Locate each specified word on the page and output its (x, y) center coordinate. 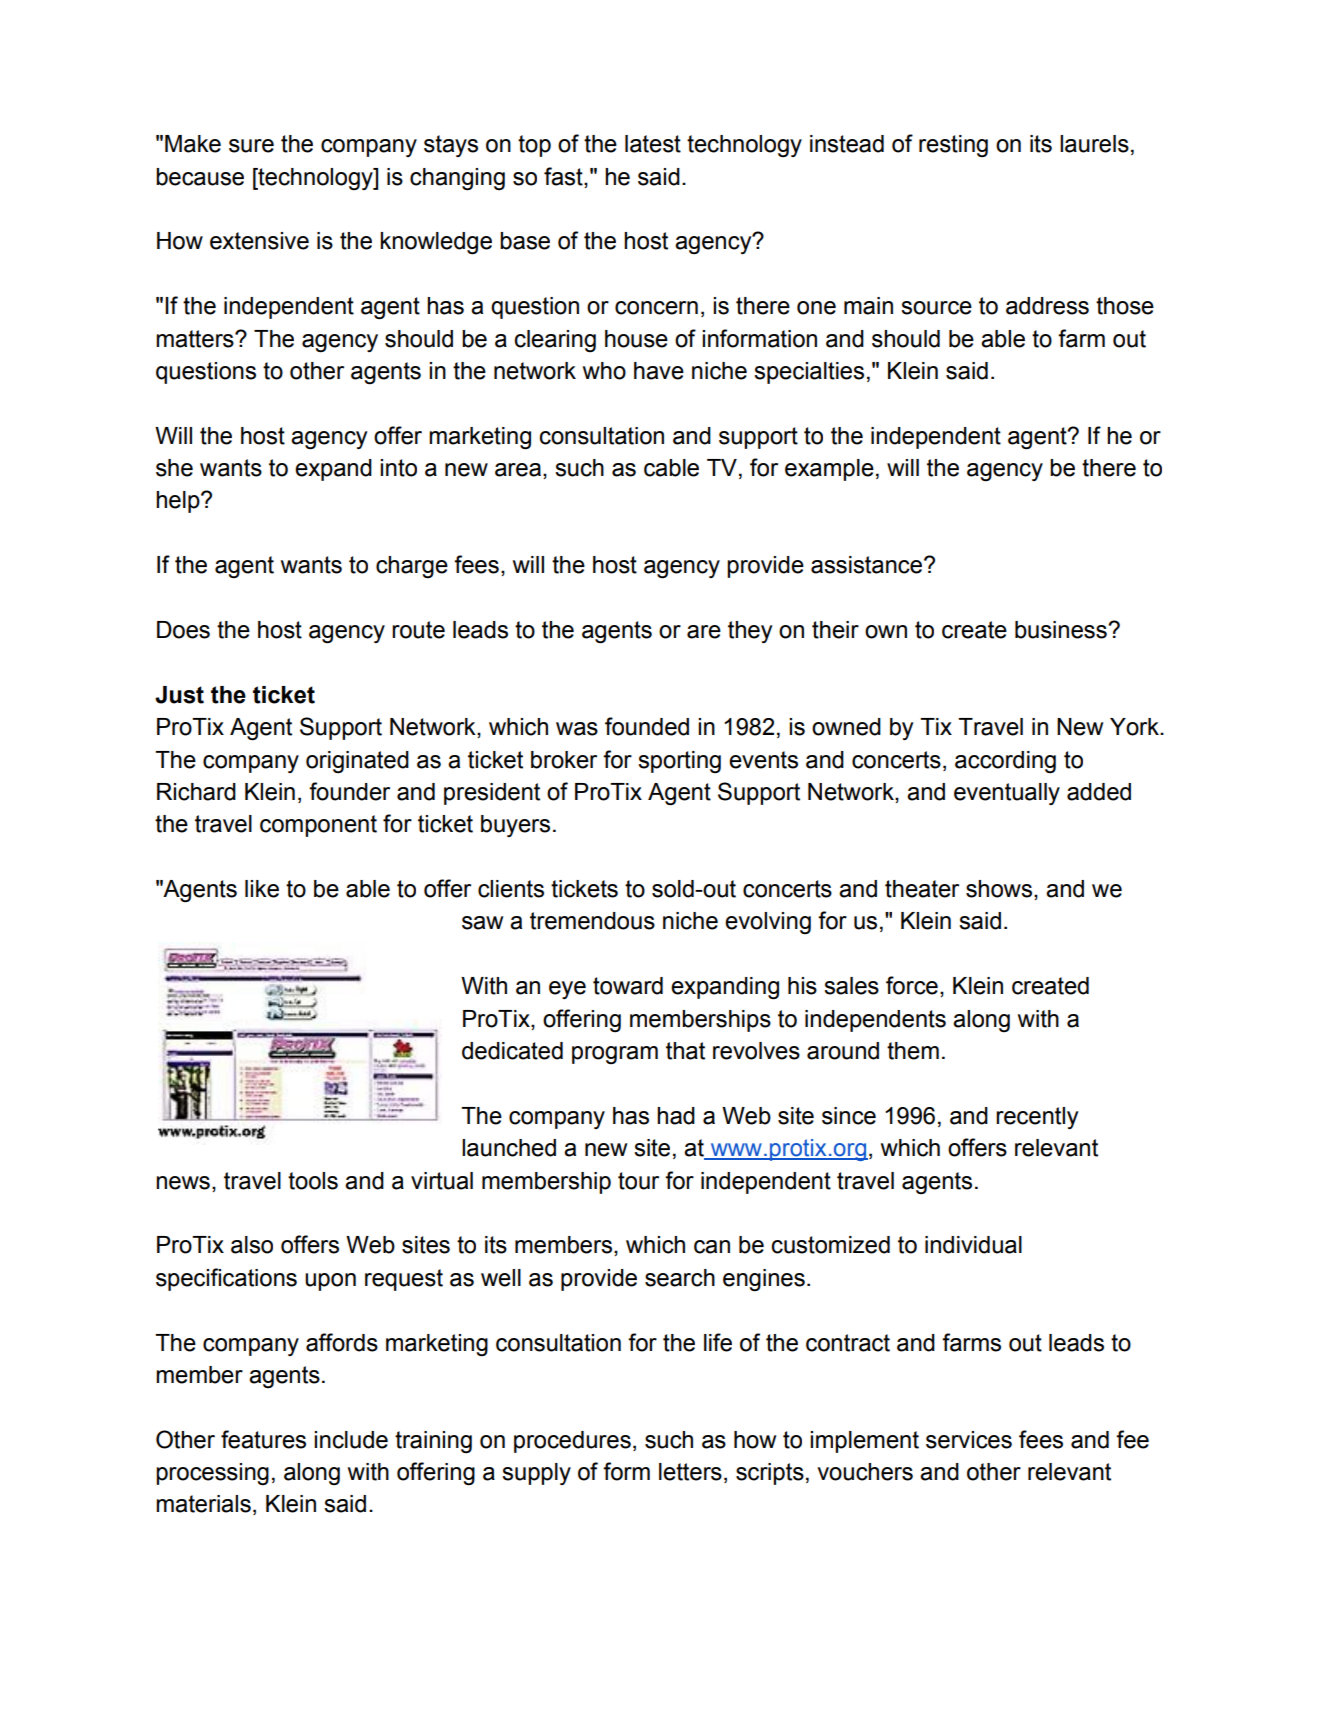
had (676, 1116)
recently (1037, 1118)
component (318, 826)
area (518, 470)
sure (251, 146)
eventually (1007, 794)
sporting (679, 762)
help (179, 502)
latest (653, 144)
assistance (868, 565)
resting (953, 146)
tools (313, 1181)
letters (690, 1472)
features (263, 1439)
